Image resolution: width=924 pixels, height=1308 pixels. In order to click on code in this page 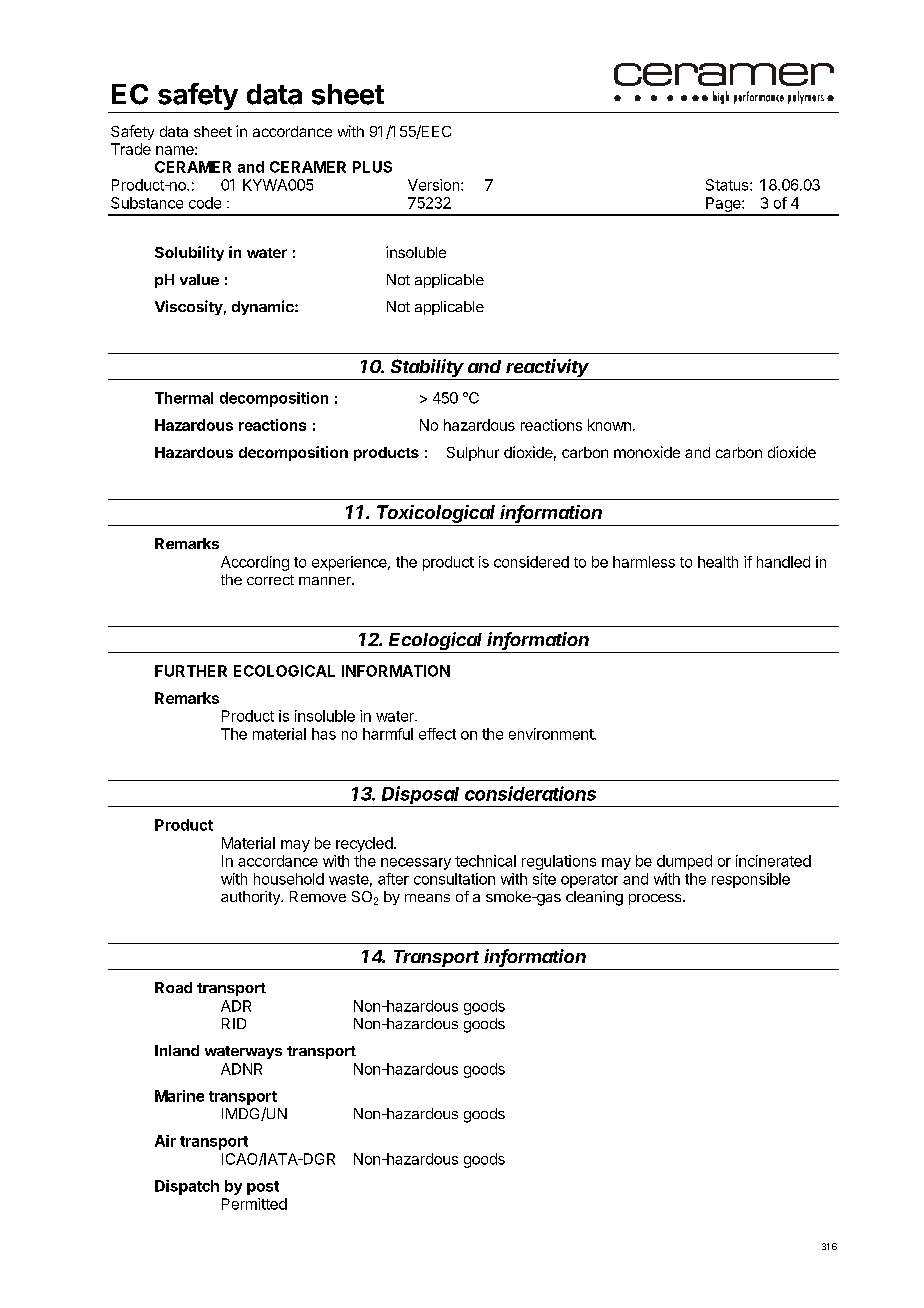, I will do `click(205, 203)`.
